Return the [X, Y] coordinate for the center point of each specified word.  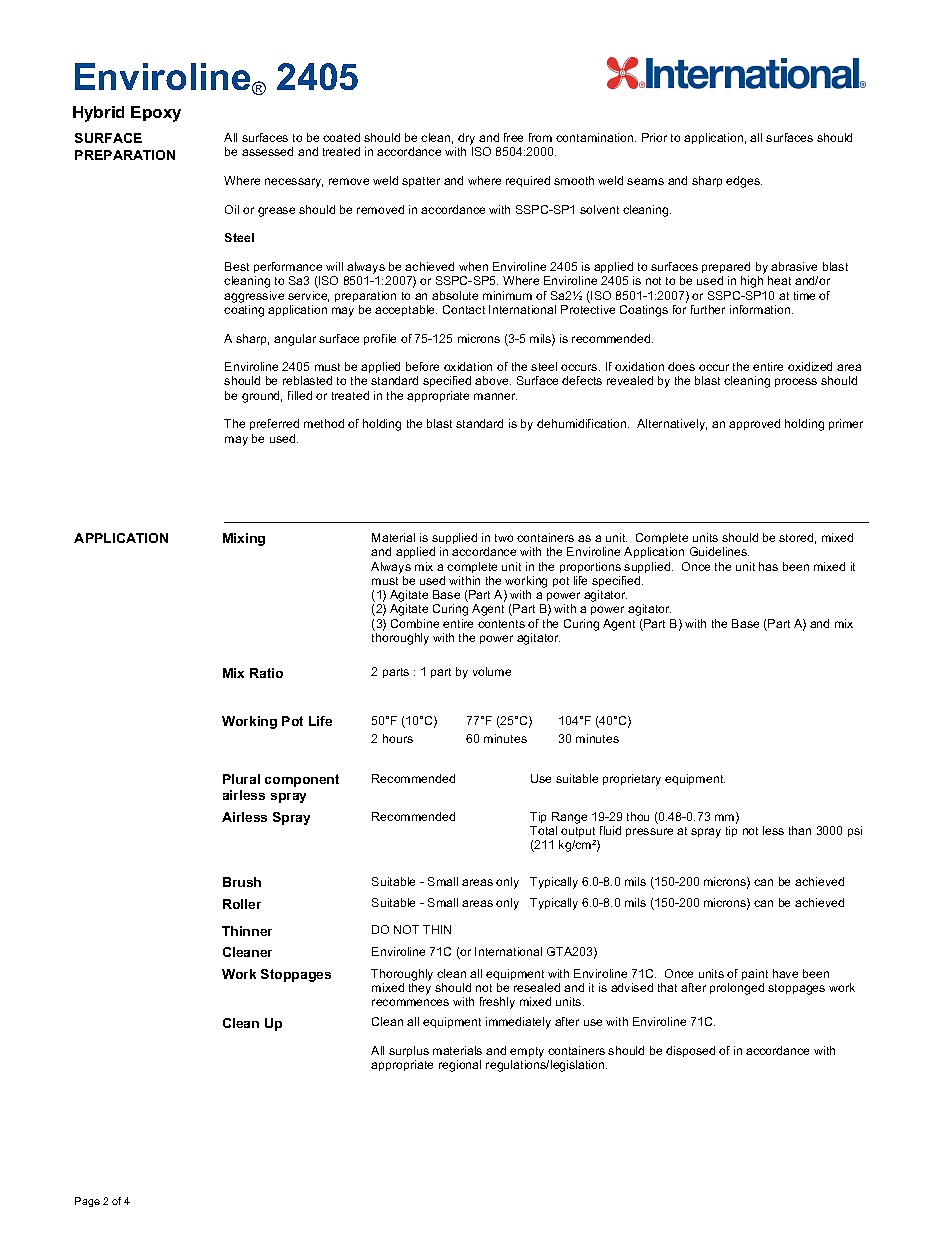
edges [744, 182]
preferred [274, 424]
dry [468, 140]
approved [754, 424]
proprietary [632, 780]
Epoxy [156, 114]
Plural [241, 779]
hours [398, 738]
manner [495, 396]
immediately [518, 1023]
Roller [242, 904]
